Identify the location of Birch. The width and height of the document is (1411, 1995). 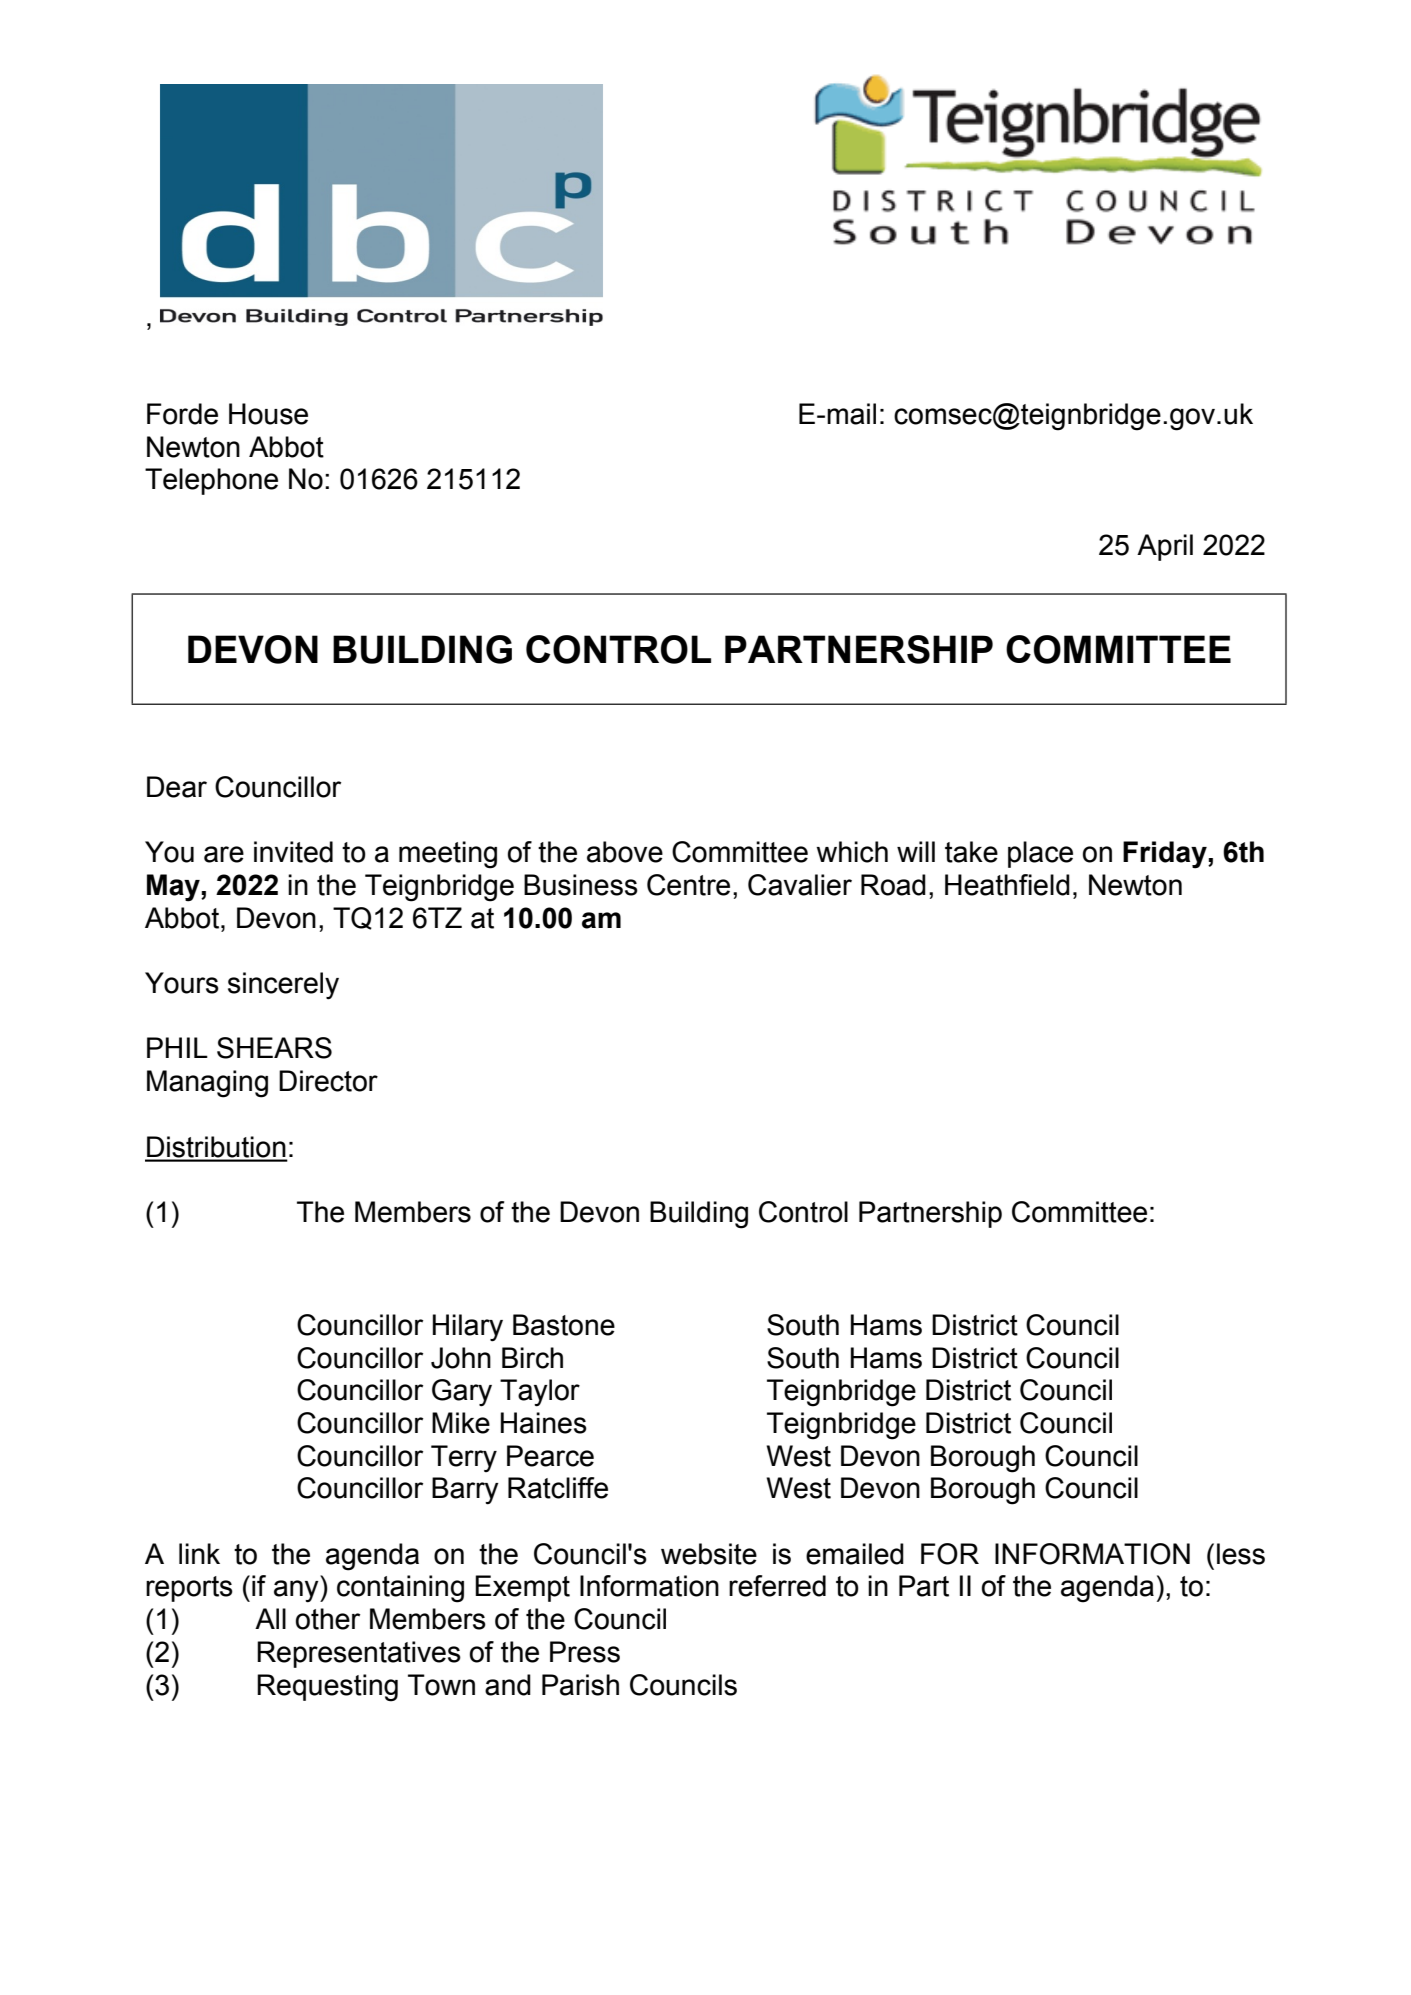
(532, 1358).
